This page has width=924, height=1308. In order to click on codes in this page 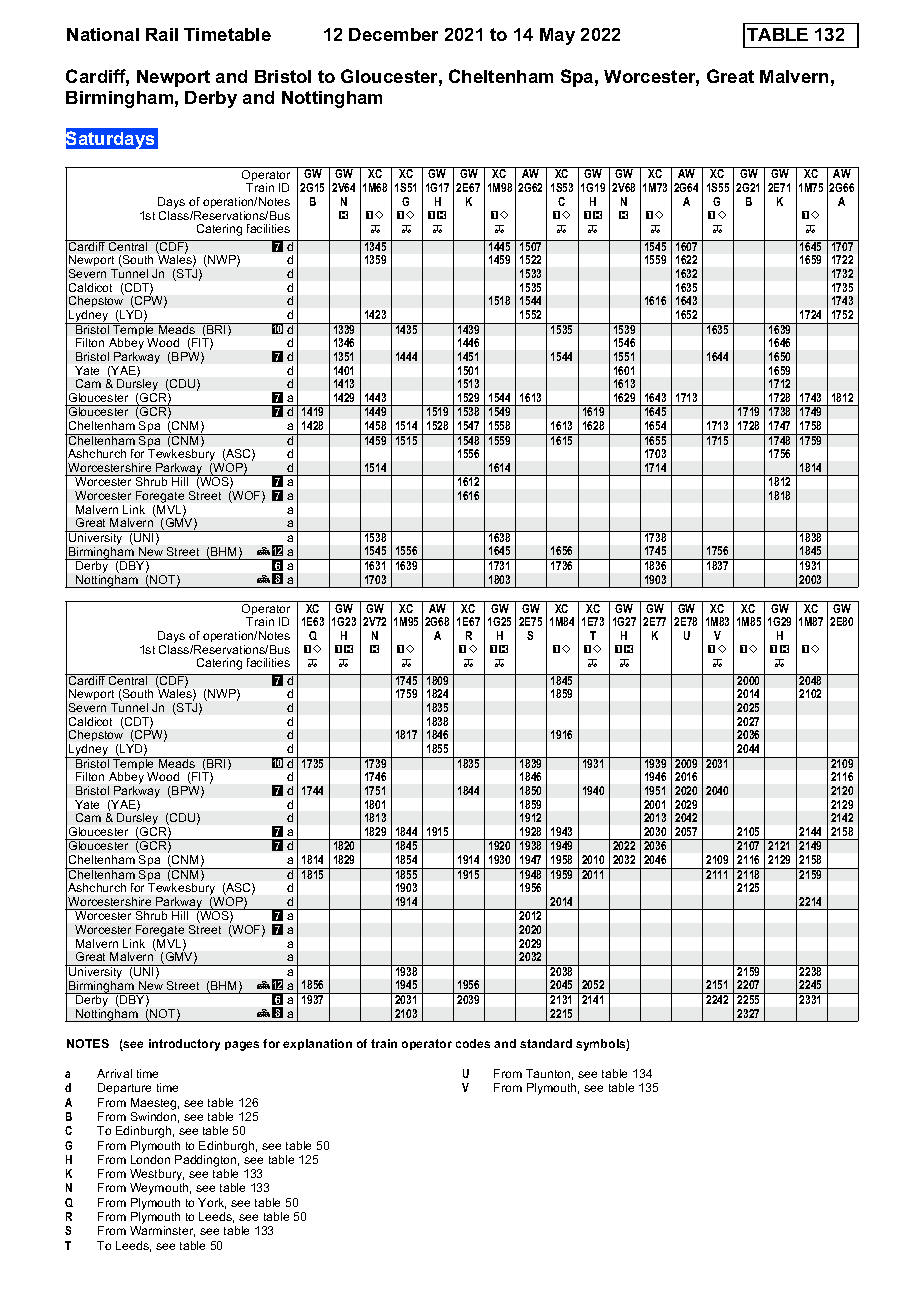, I will do `click(473, 1043)`.
